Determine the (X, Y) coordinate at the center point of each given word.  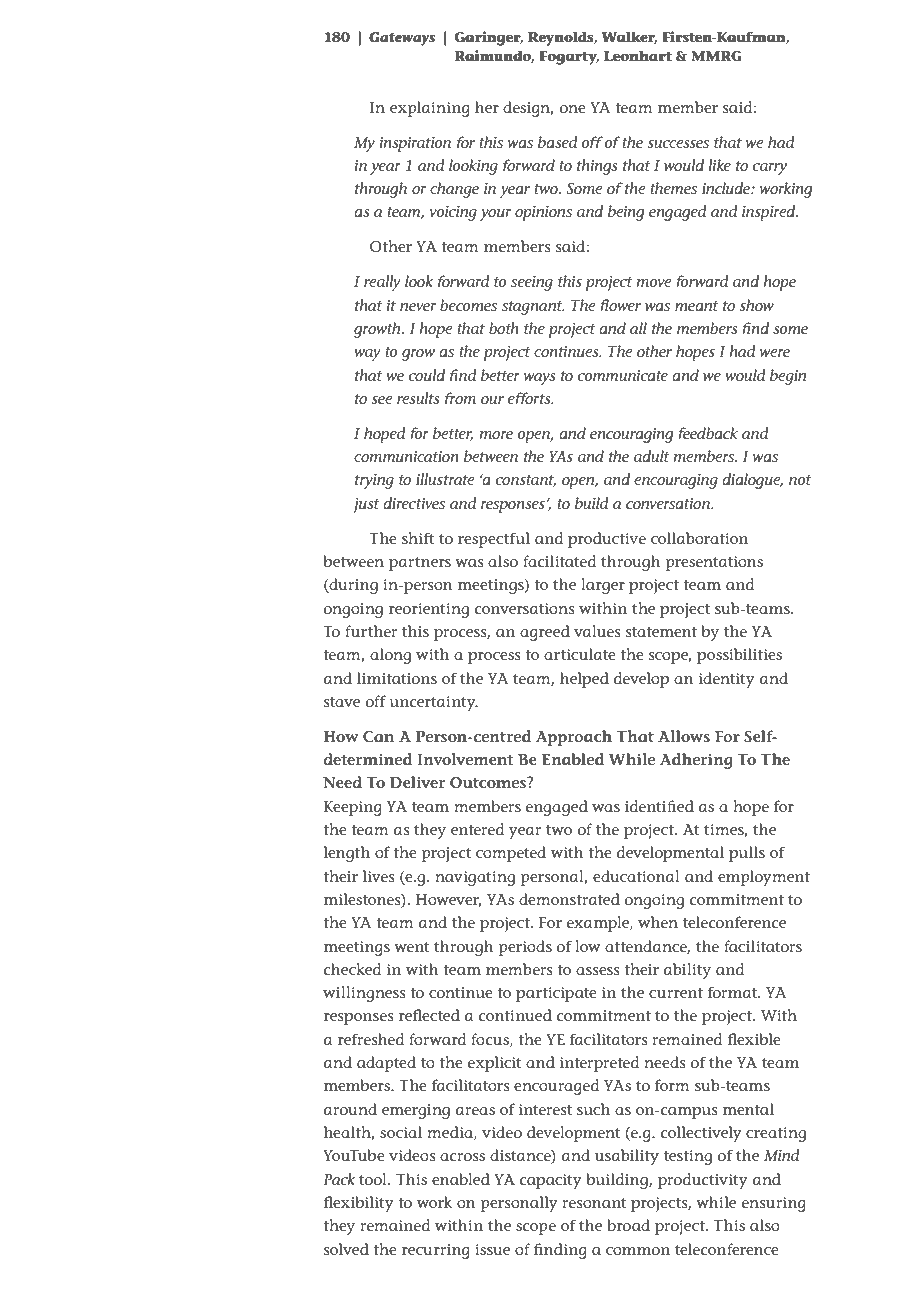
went (412, 947)
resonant (594, 1203)
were (775, 353)
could (427, 375)
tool (374, 1179)
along (390, 656)
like (719, 165)
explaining (430, 109)
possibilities (739, 656)
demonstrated (569, 899)
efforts (530, 398)
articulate (580, 654)
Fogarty (569, 58)
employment (764, 878)
